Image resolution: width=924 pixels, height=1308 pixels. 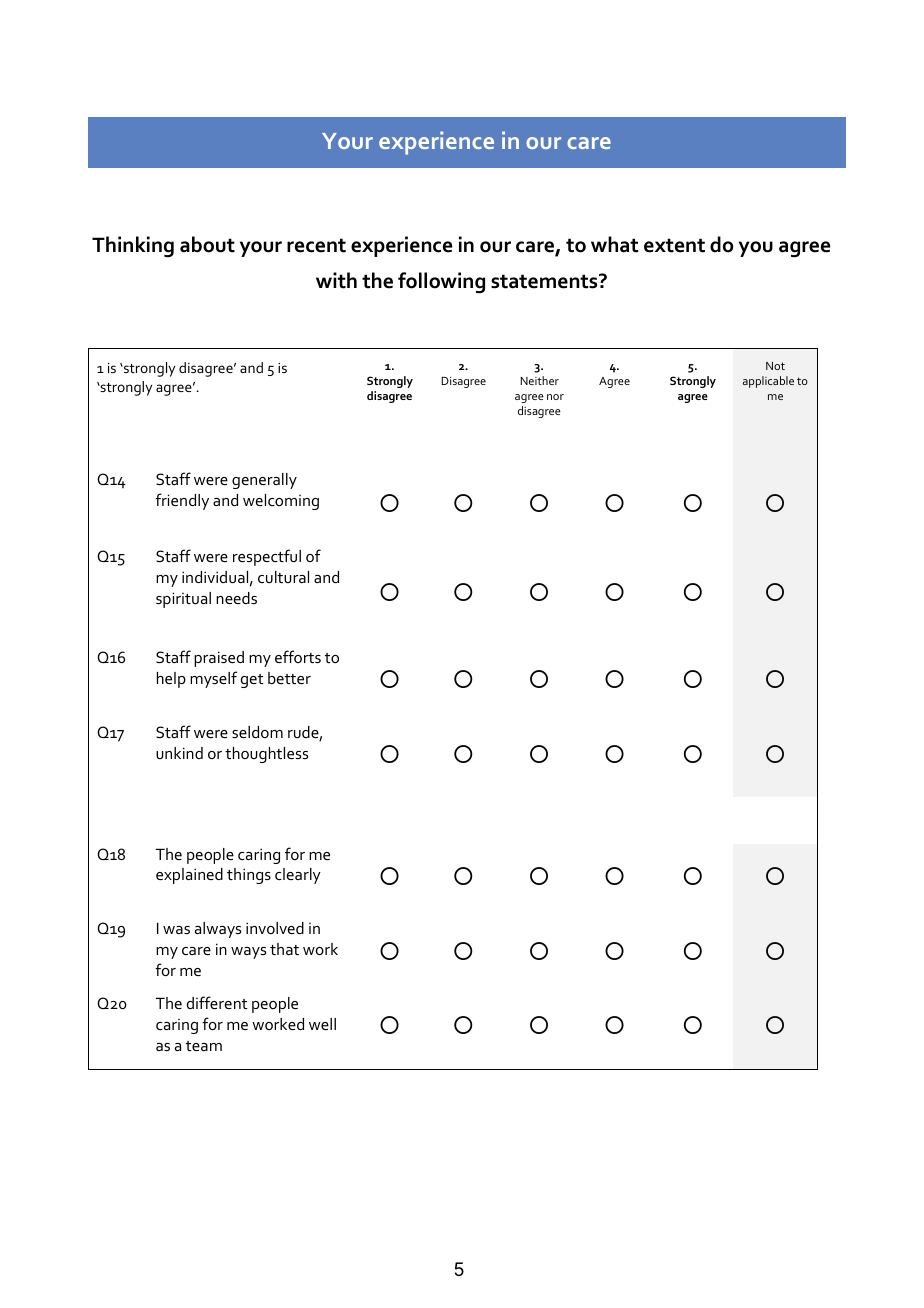 What do you see at coordinates (189, 876) in the screenshot?
I see `explained` at bounding box center [189, 876].
